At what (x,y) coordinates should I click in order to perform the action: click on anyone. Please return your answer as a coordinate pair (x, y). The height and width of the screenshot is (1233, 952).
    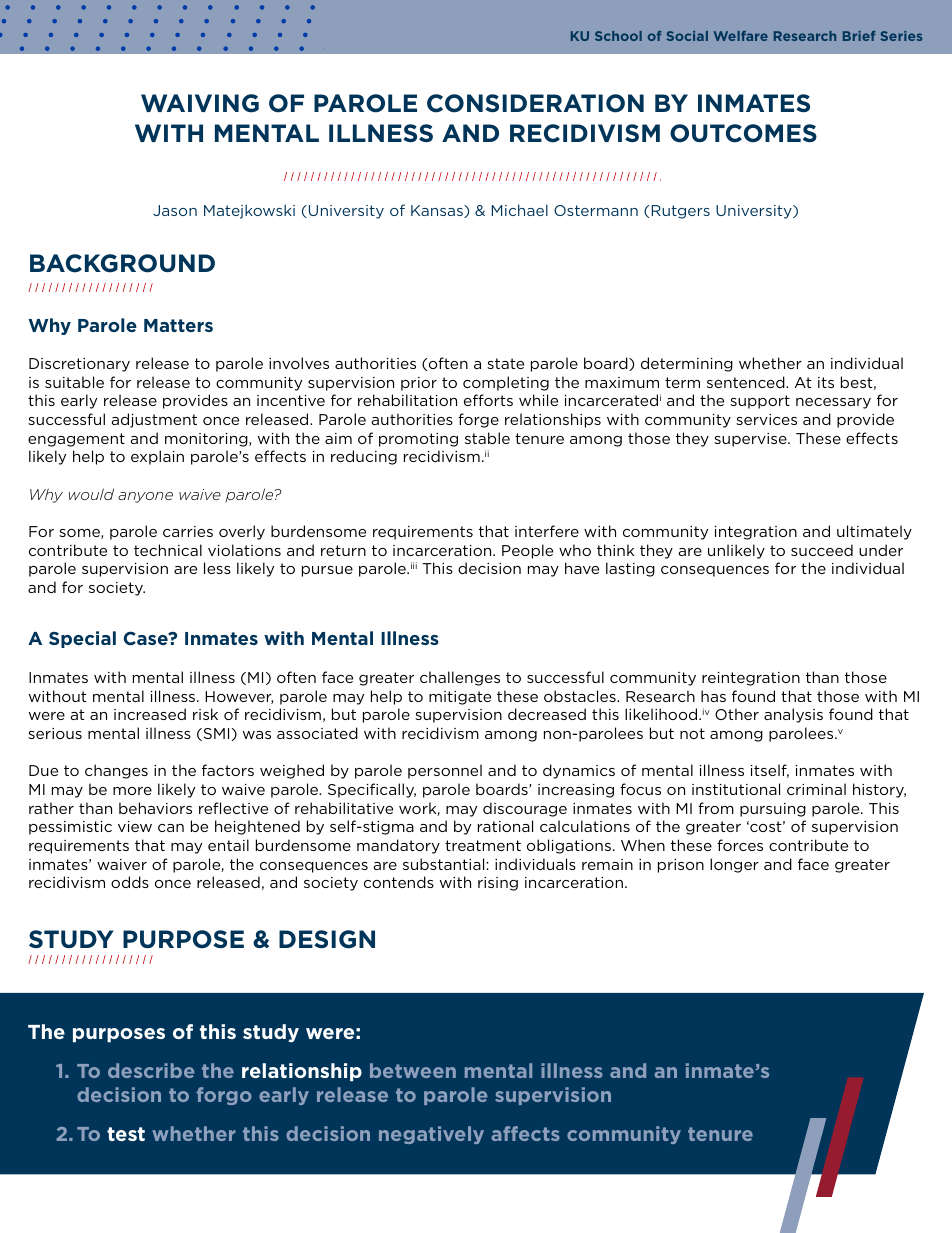
    Looking at the image, I should click on (145, 497).
